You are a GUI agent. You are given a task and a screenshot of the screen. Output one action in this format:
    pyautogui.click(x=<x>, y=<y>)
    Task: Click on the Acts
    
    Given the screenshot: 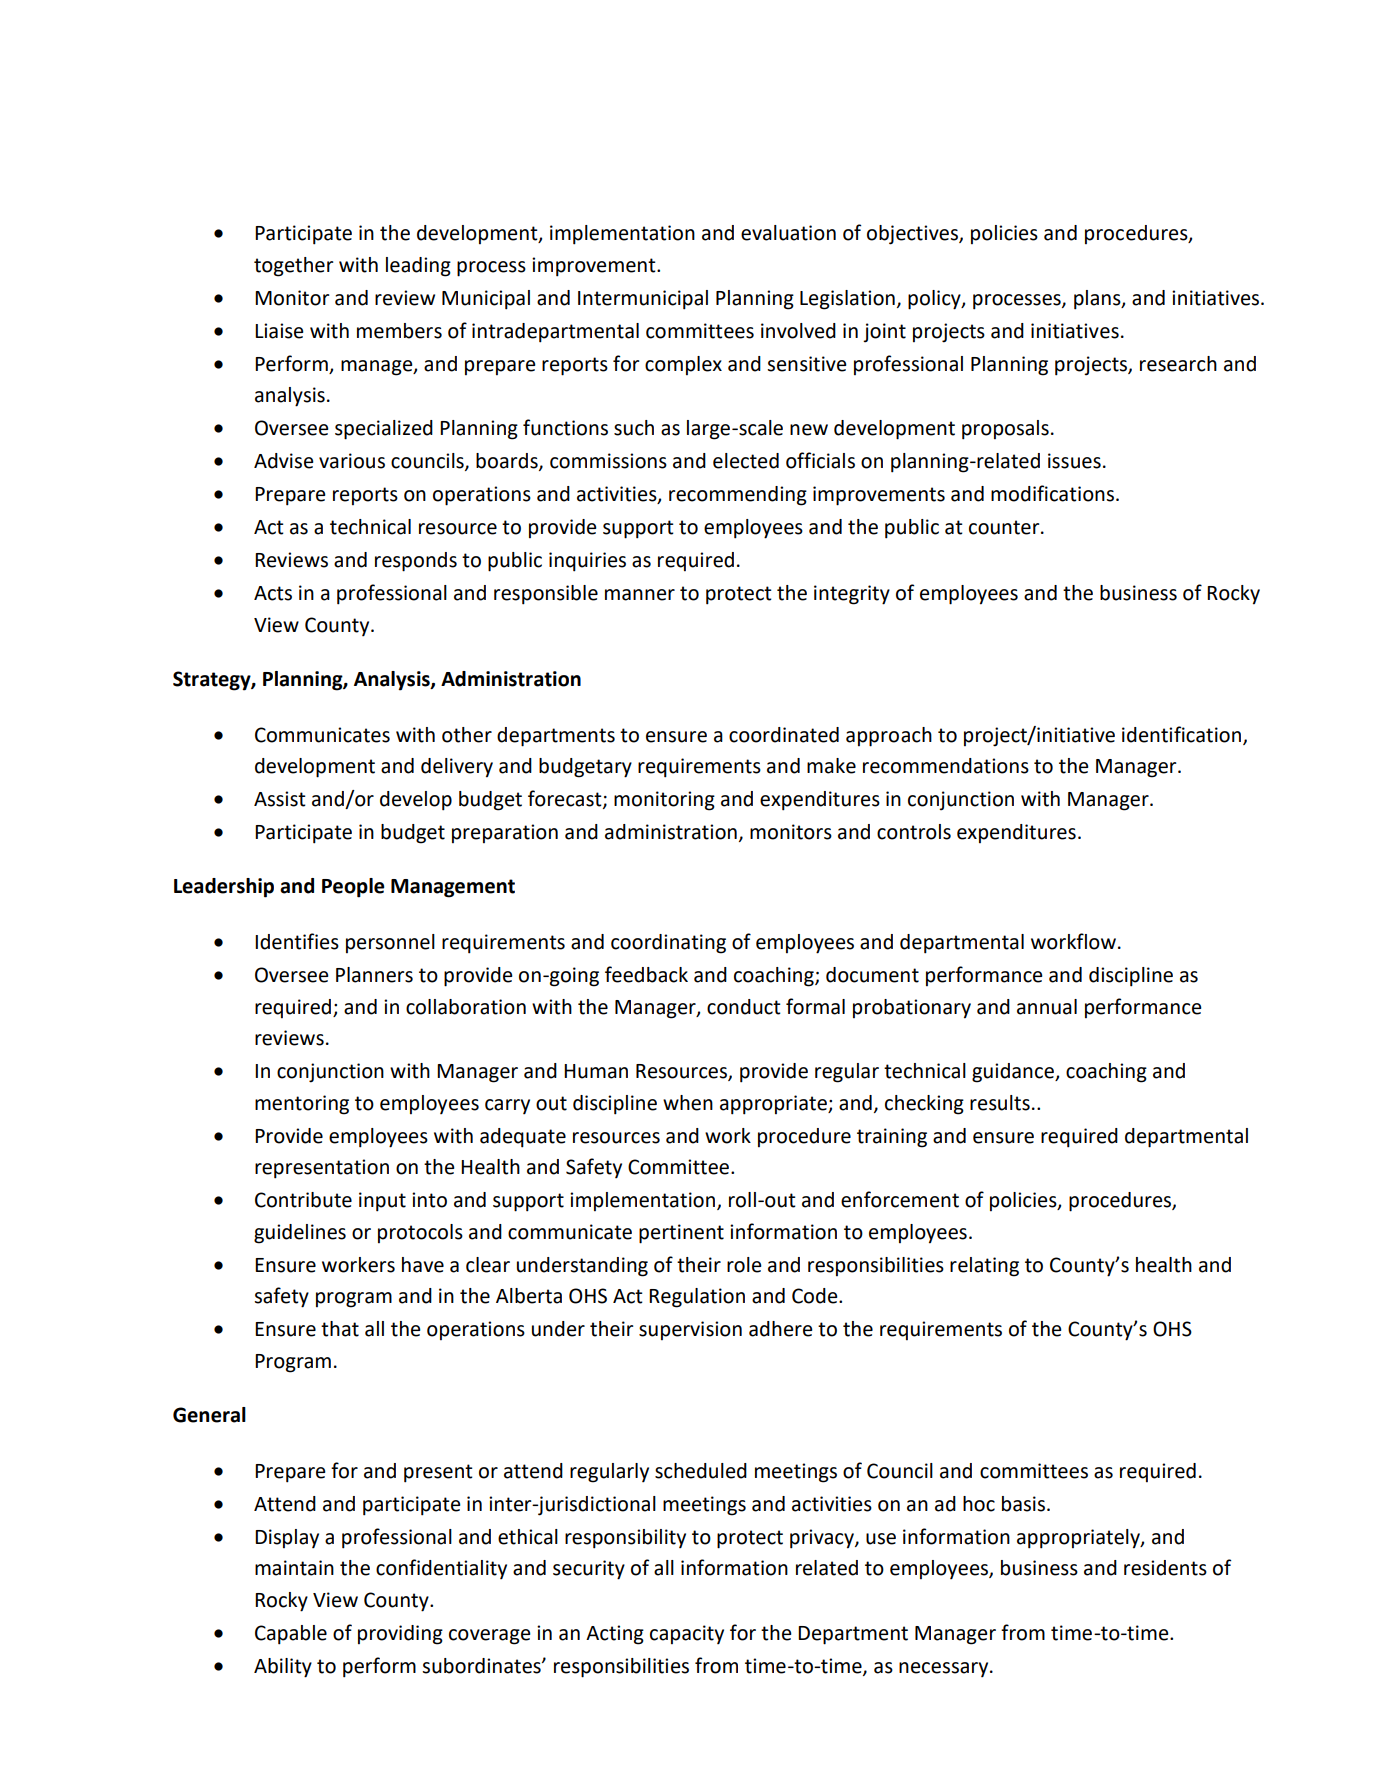 What is the action you would take?
    pyautogui.click(x=273, y=593)
